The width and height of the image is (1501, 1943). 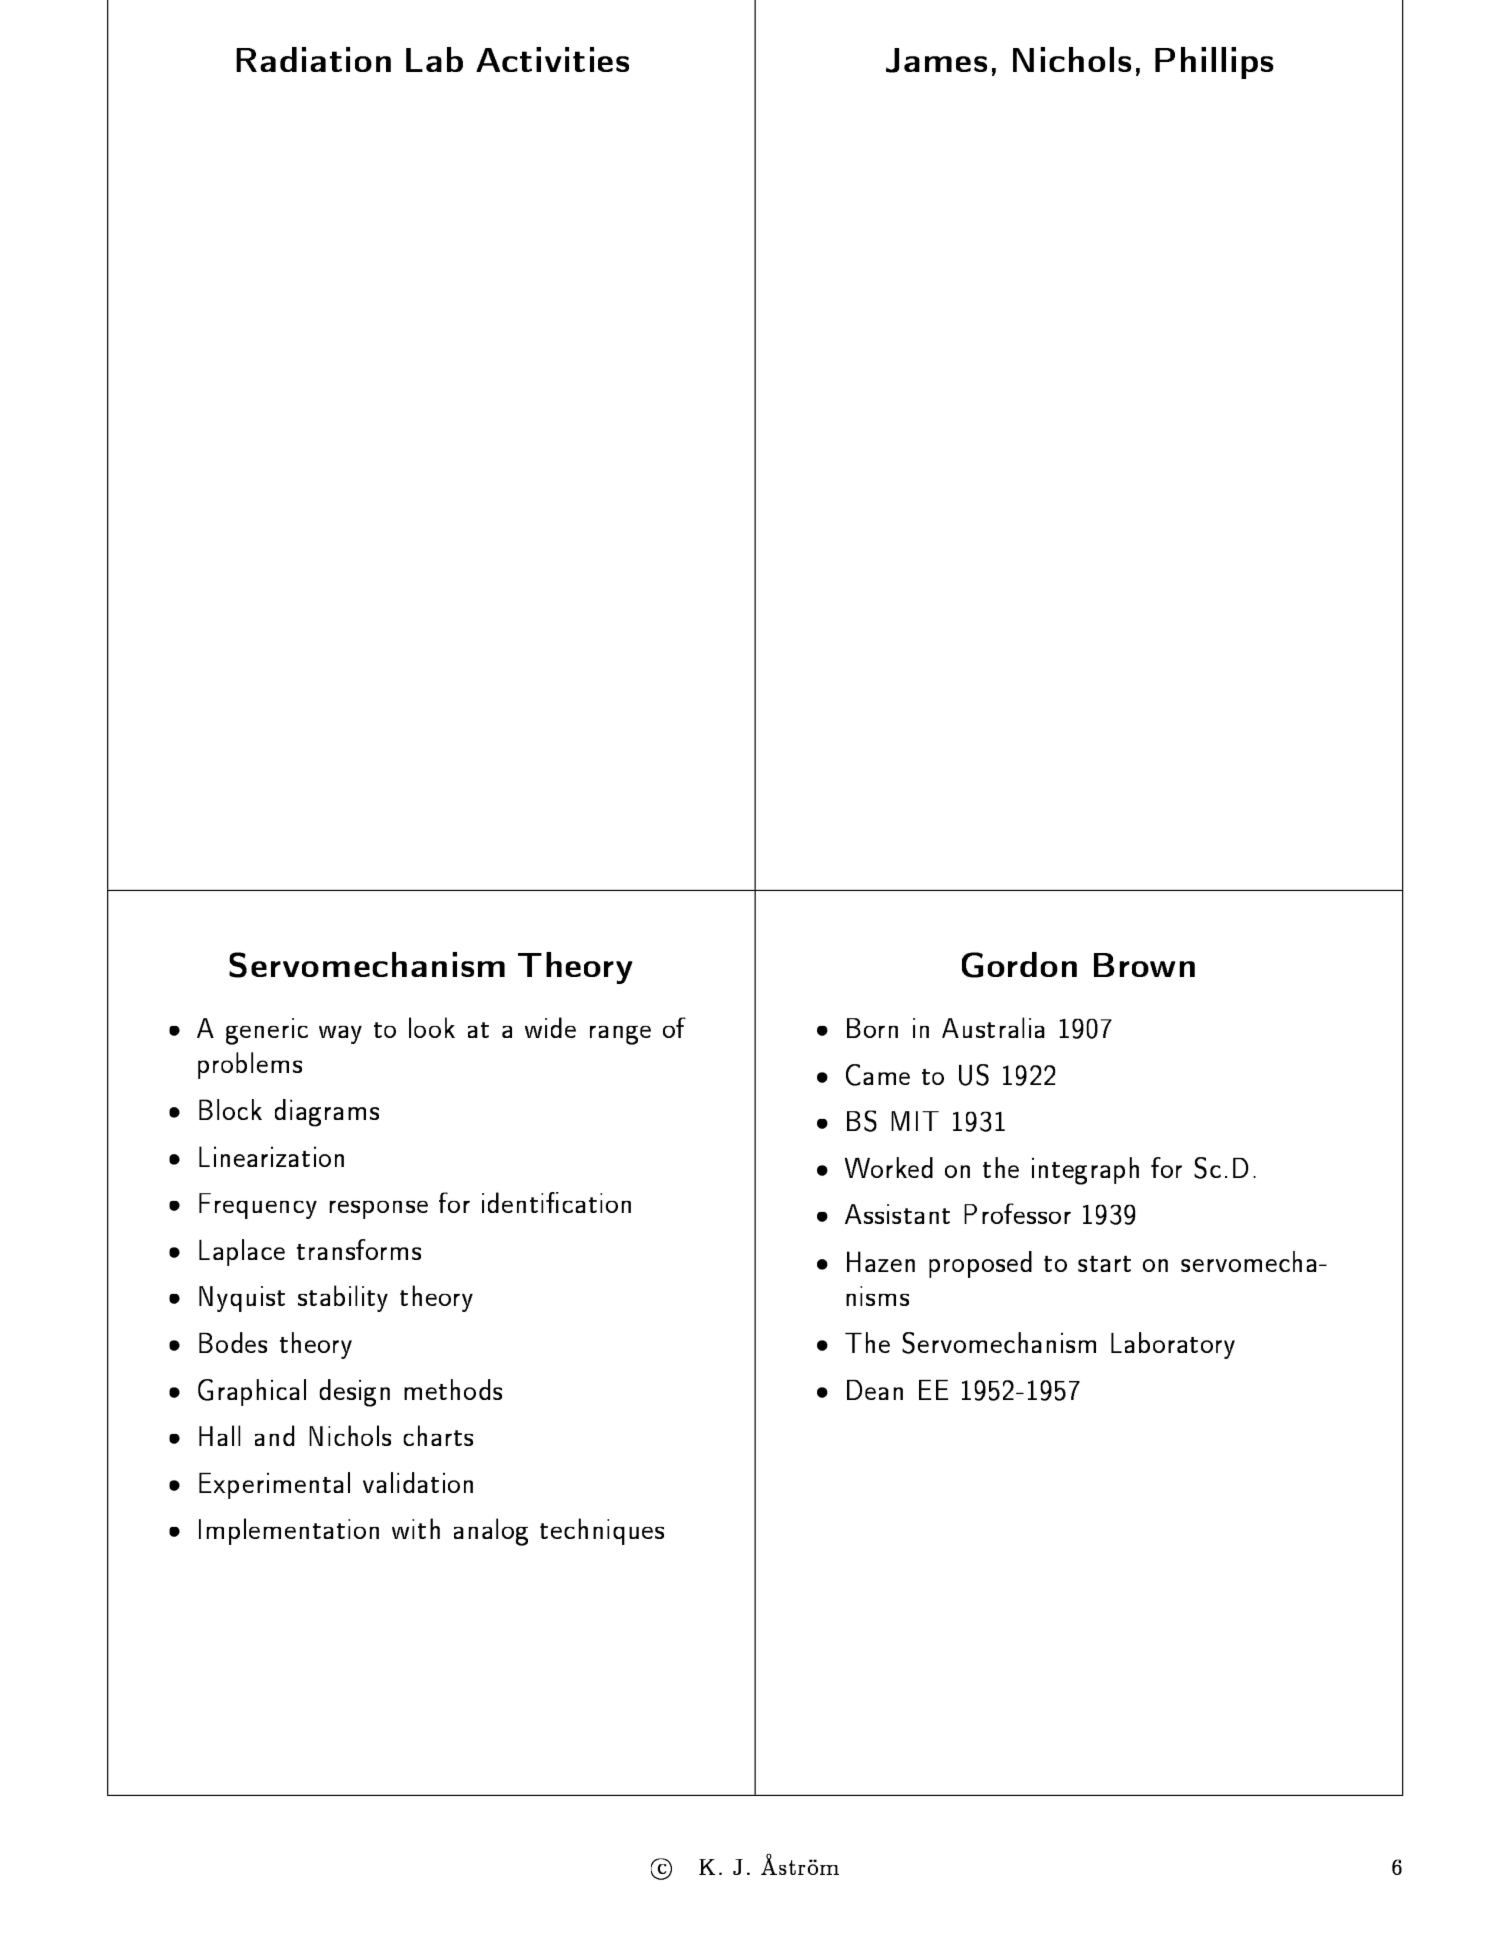 I want to click on diagrams, so click(x=327, y=1113).
